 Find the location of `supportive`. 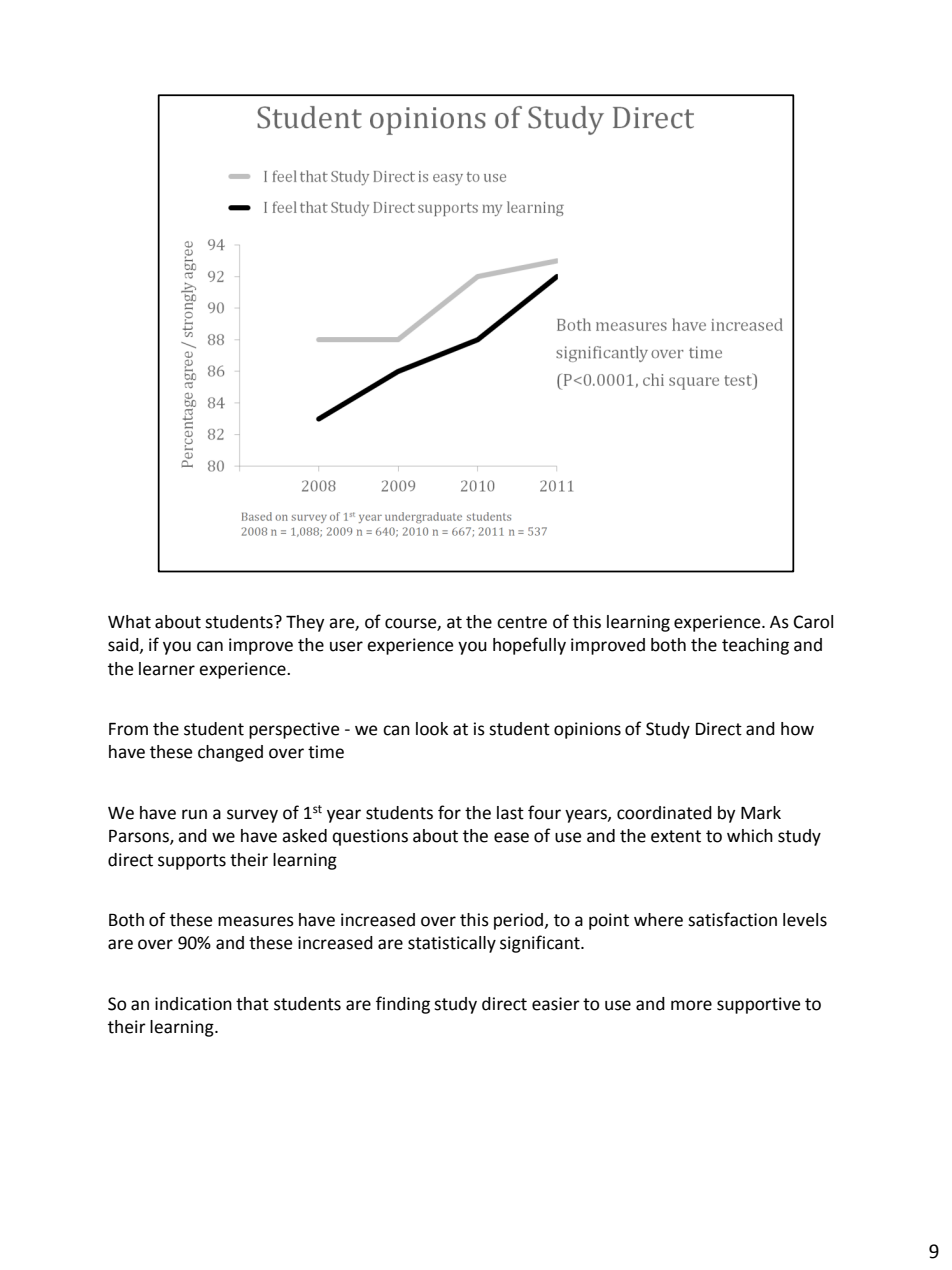

supportive is located at coordinates (759, 1005).
